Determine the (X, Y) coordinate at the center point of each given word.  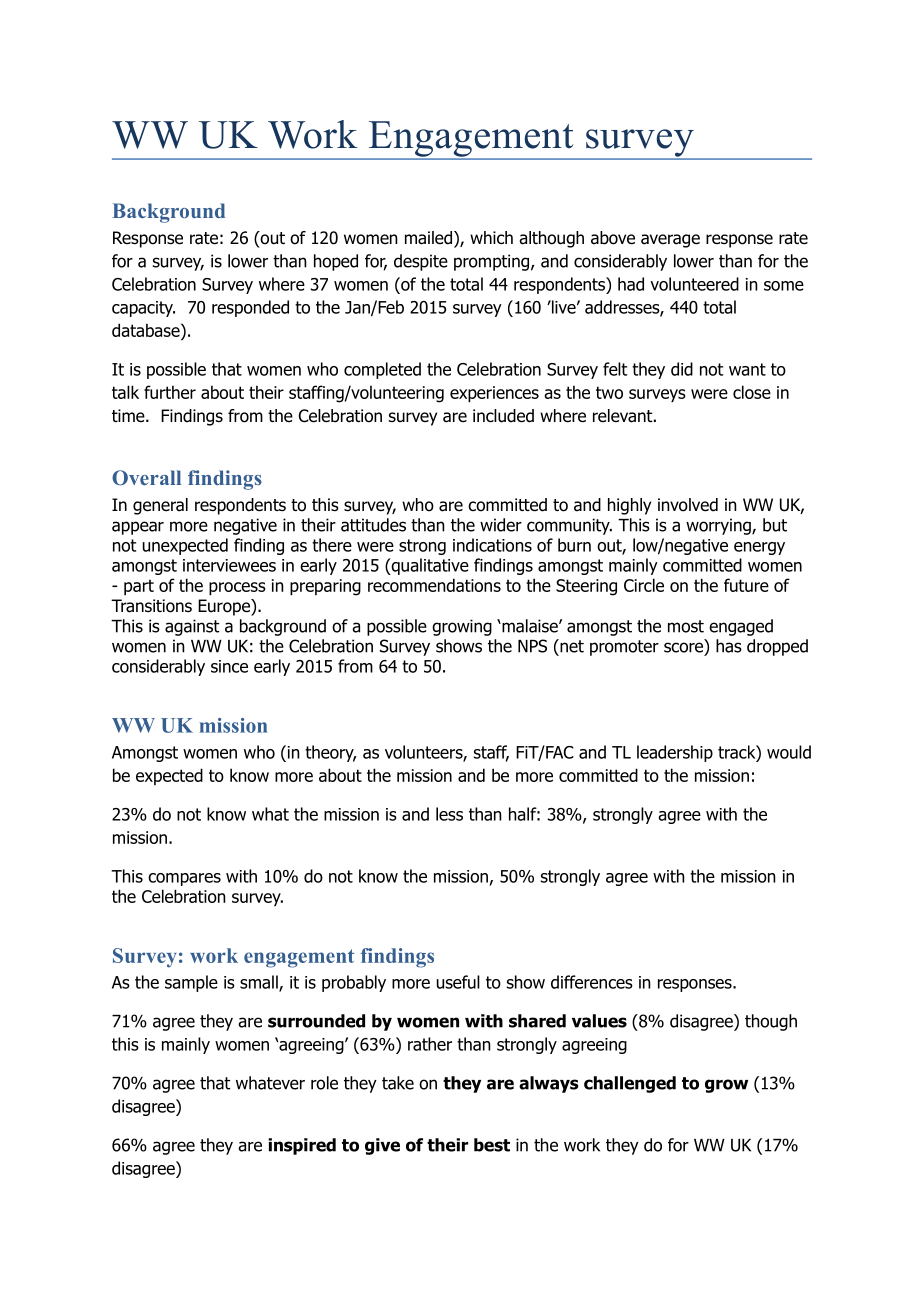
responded (250, 308)
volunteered (694, 284)
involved (688, 505)
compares (184, 879)
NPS (532, 646)
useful (458, 982)
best (492, 1145)
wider (501, 525)
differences (592, 982)
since (229, 666)
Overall (146, 477)
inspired (302, 1146)
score (685, 647)
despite (421, 262)
